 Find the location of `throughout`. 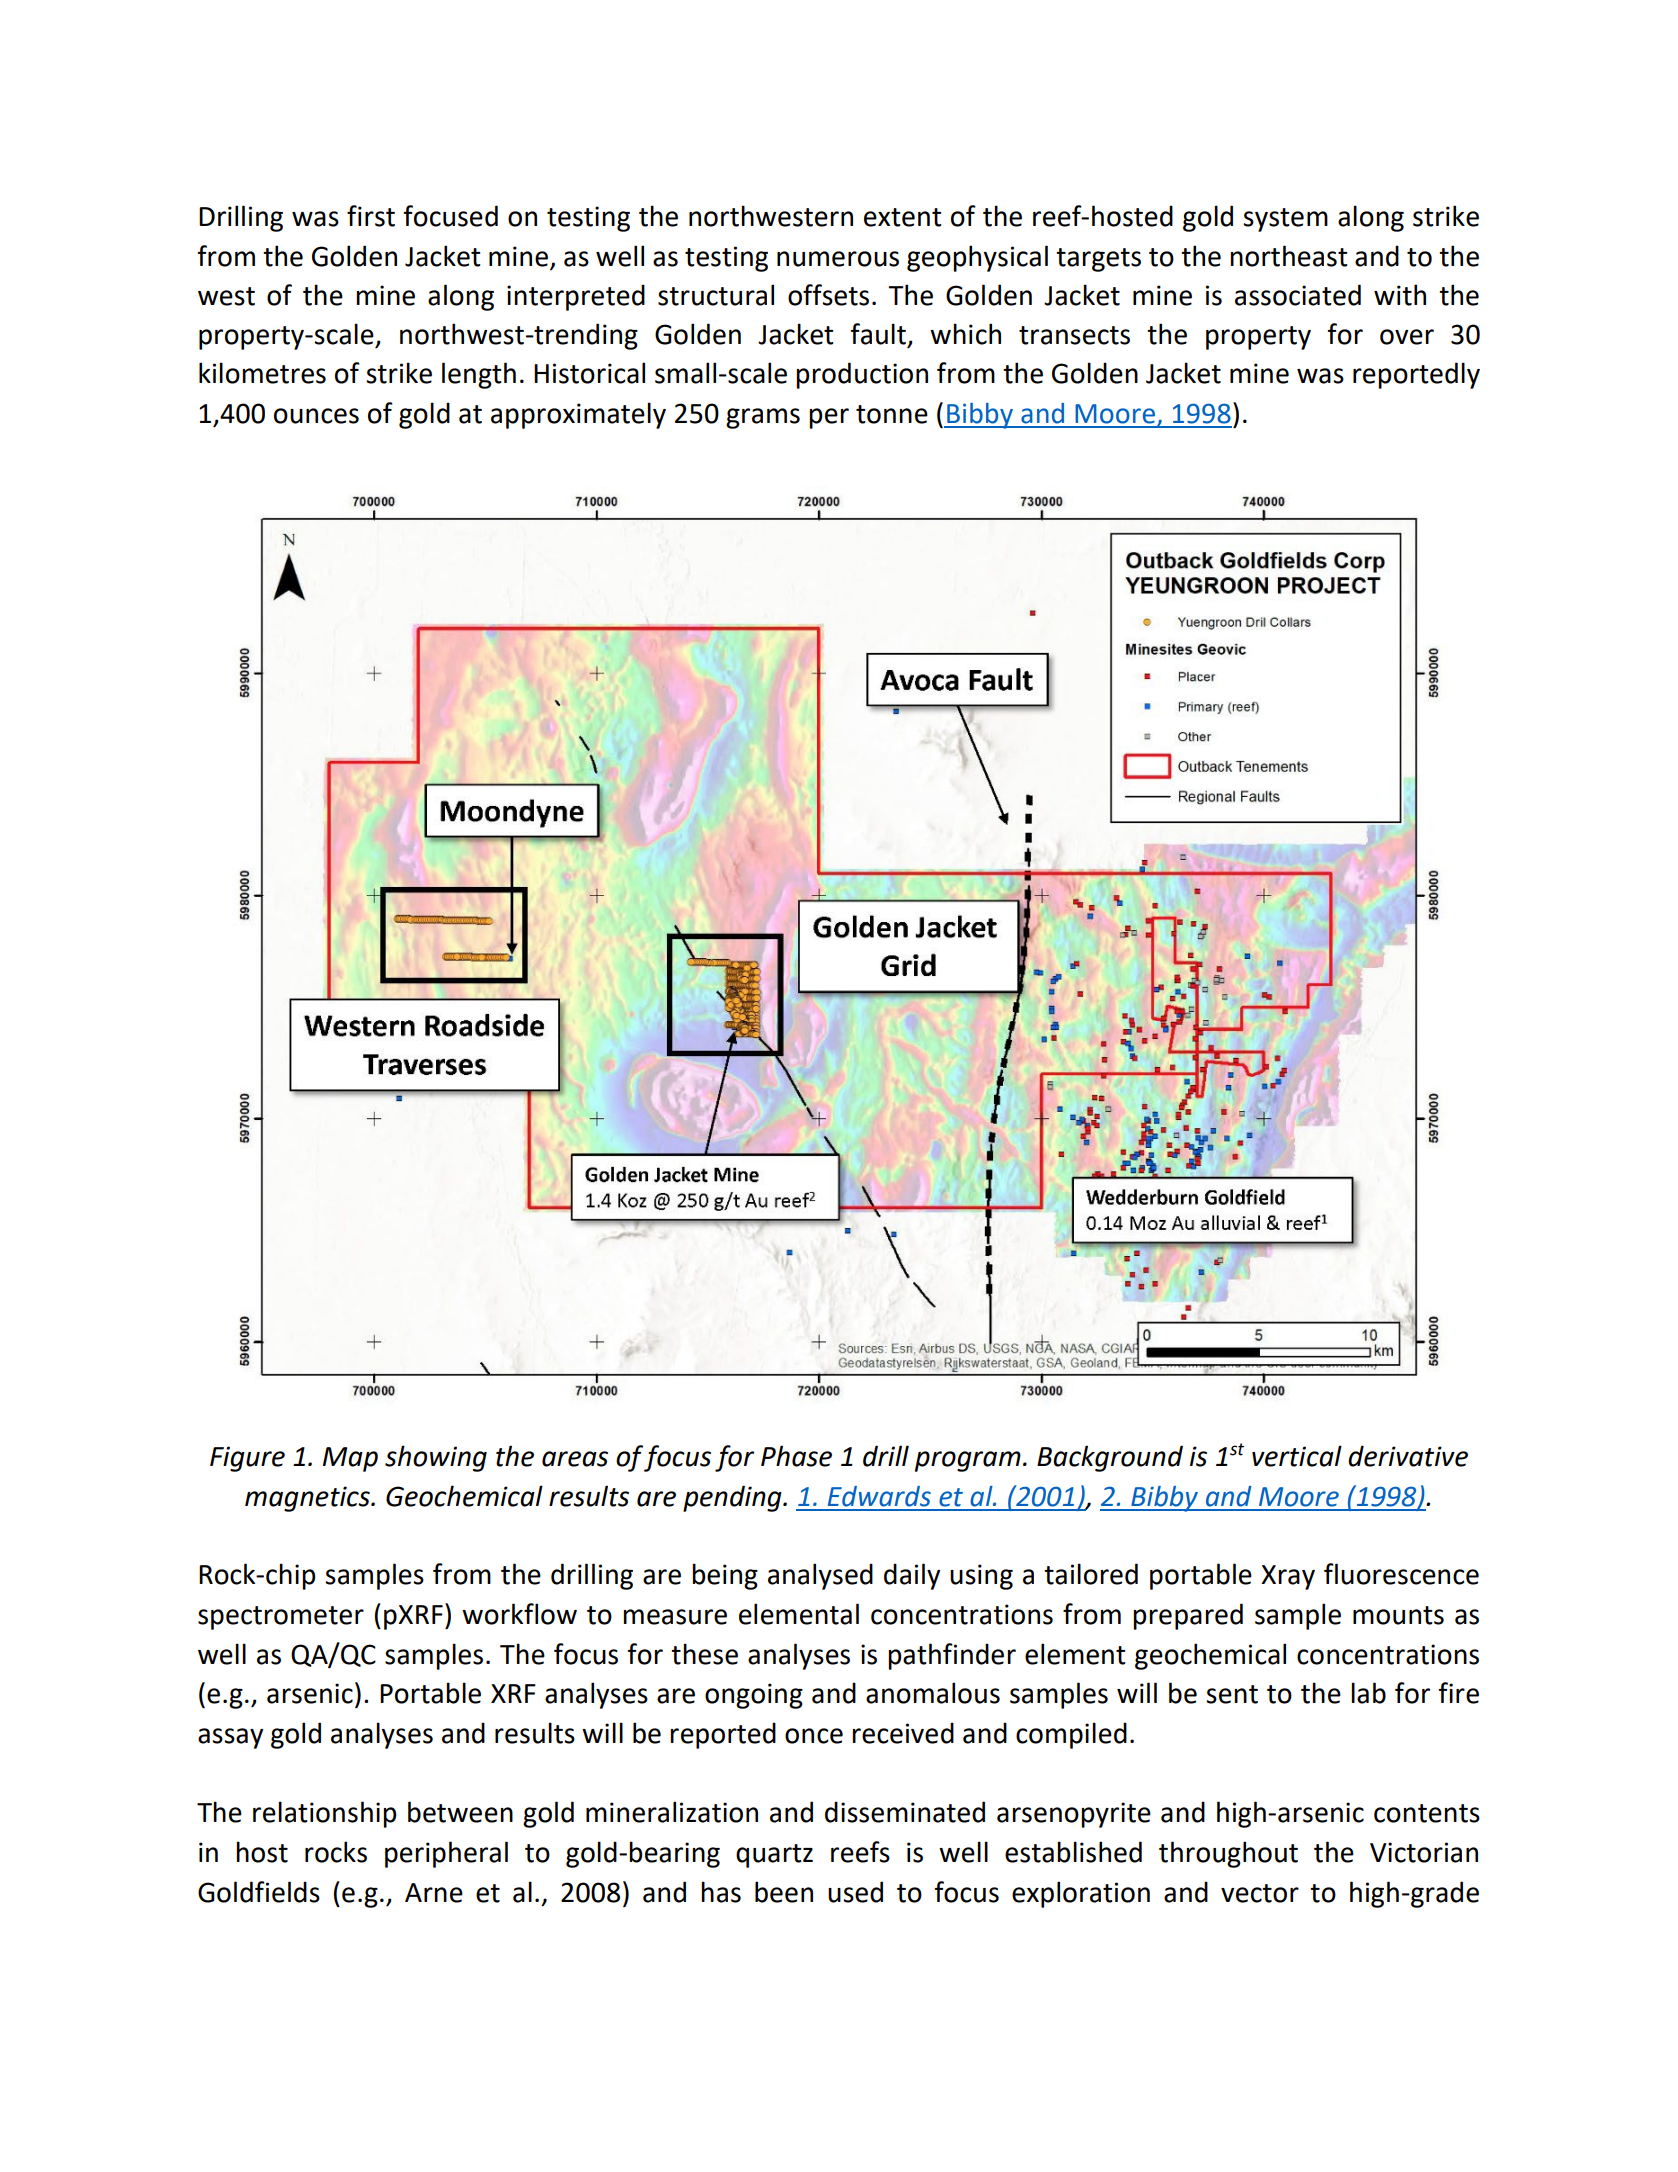

throughout is located at coordinates (1228, 1854).
